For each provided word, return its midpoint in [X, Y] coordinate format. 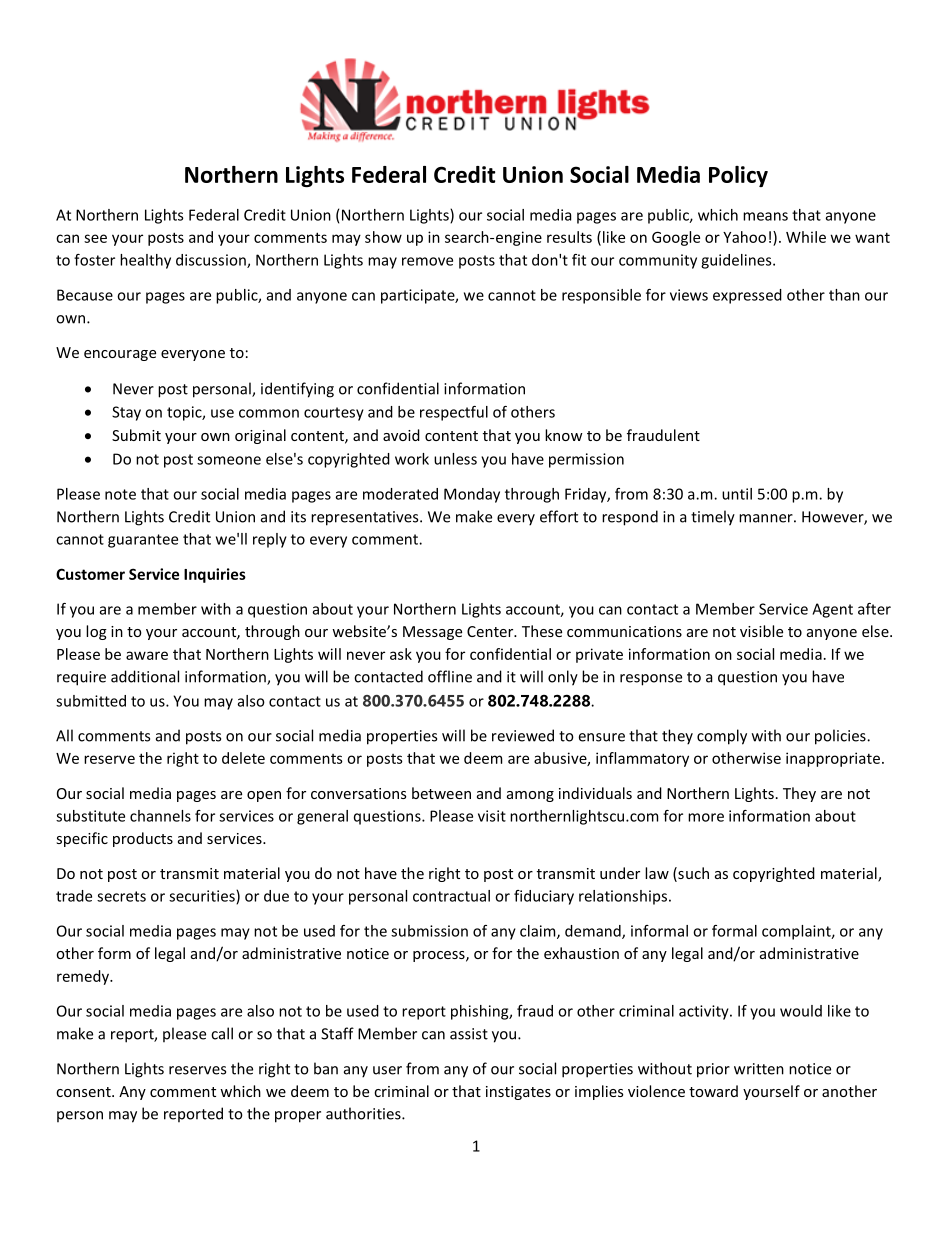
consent [84, 1092]
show [383, 237]
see [95, 238]
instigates [518, 1093]
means [765, 216]
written [759, 1069]
